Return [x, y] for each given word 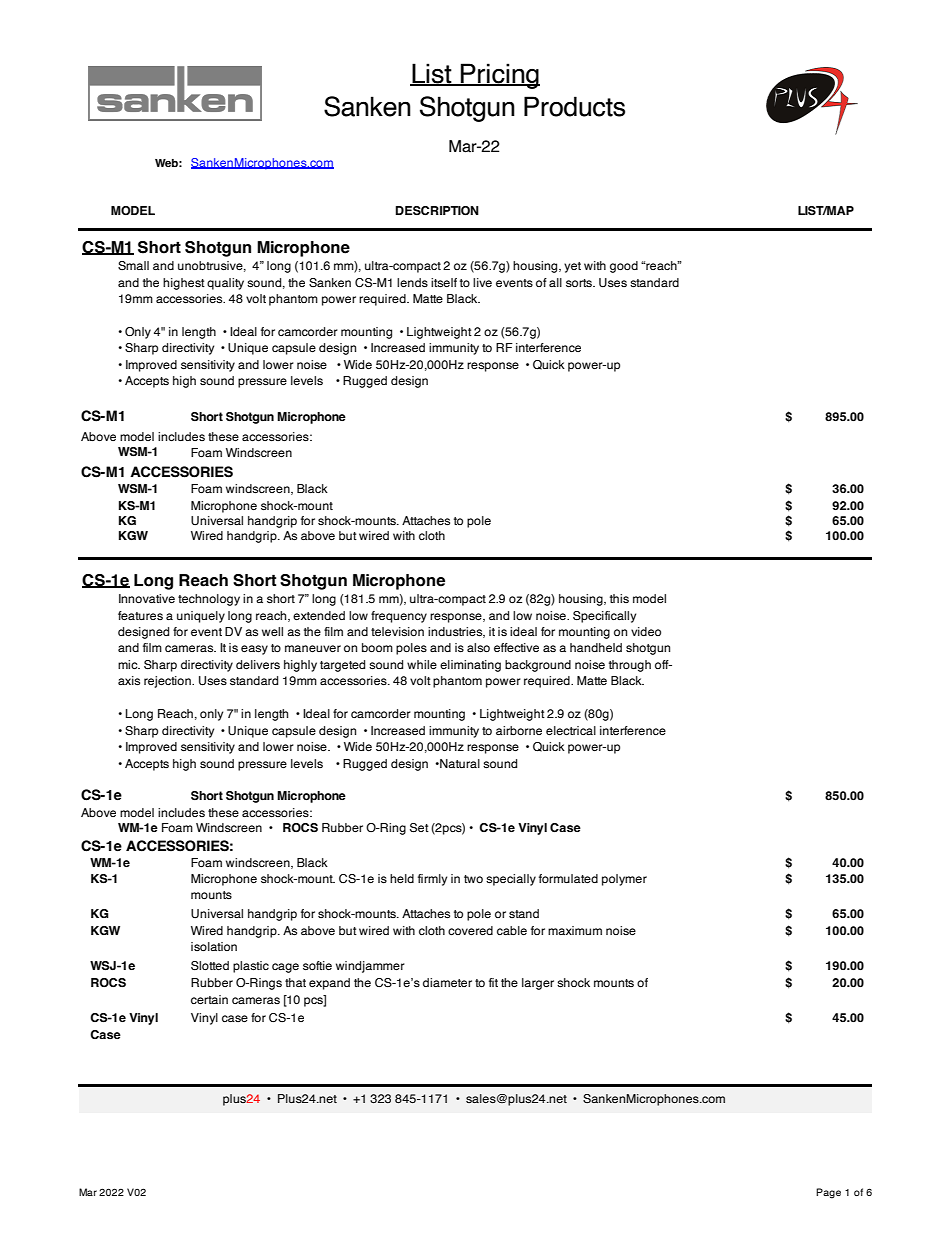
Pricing [499, 76]
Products [574, 106]
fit [493, 982]
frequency [399, 617]
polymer [624, 880]
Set [419, 827]
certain [209, 999]
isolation [214, 946]
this [619, 598]
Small [133, 265]
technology [209, 600]
